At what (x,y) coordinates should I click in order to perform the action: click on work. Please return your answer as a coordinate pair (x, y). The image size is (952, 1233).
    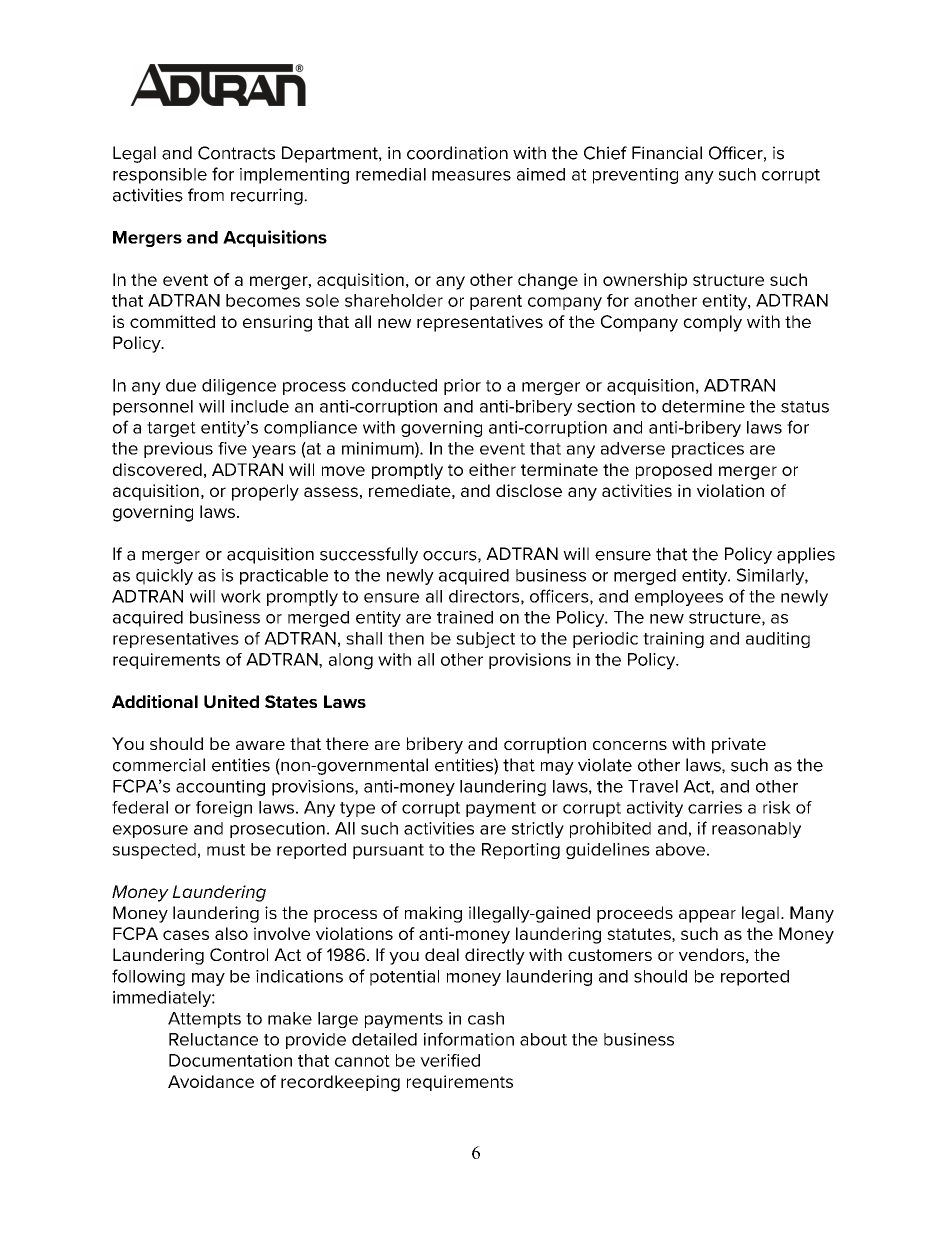
    Looking at the image, I should click on (241, 596).
